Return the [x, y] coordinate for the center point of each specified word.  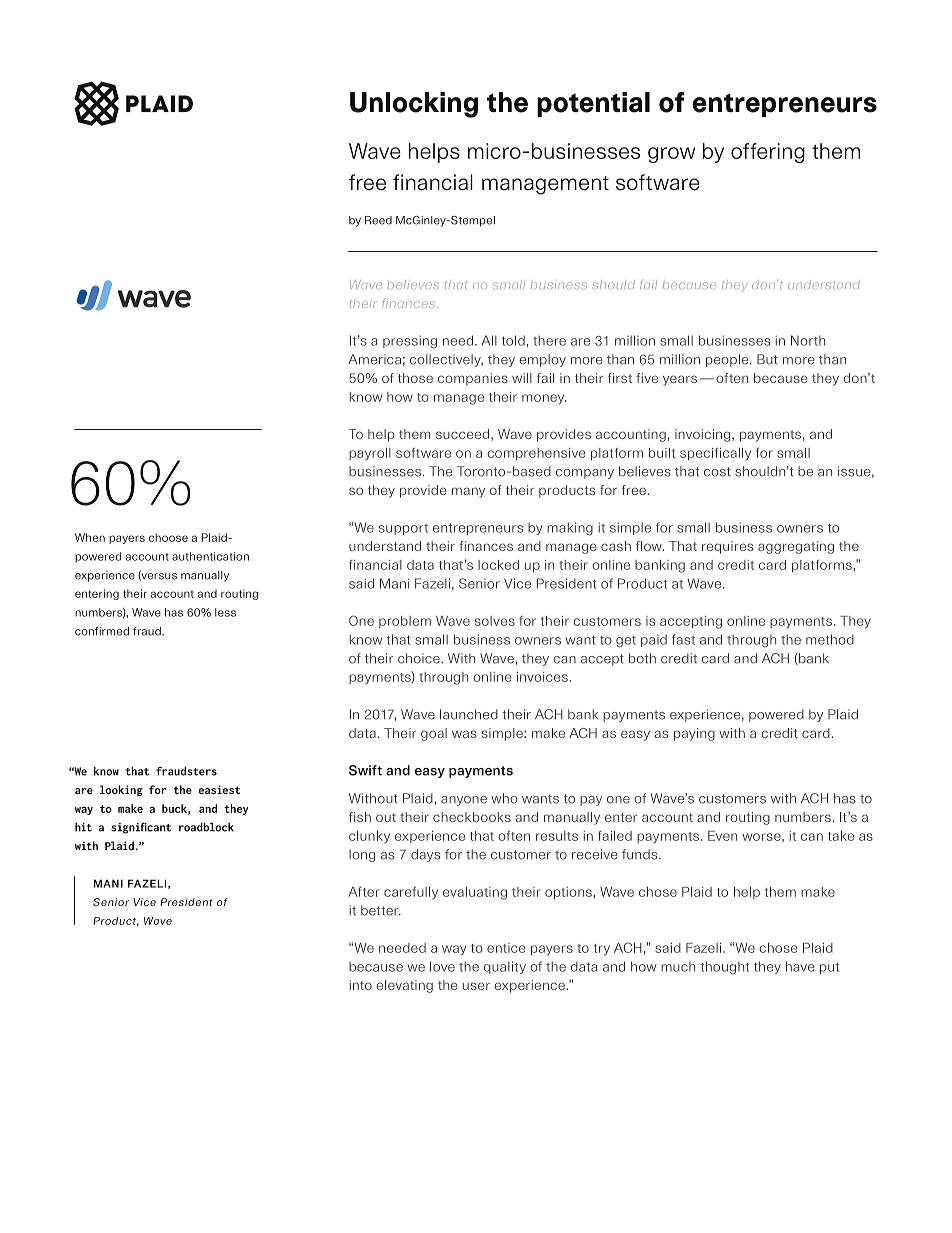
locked [498, 565]
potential [593, 104]
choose [168, 537]
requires [727, 547]
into [360, 985]
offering [768, 153]
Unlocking [414, 105]
